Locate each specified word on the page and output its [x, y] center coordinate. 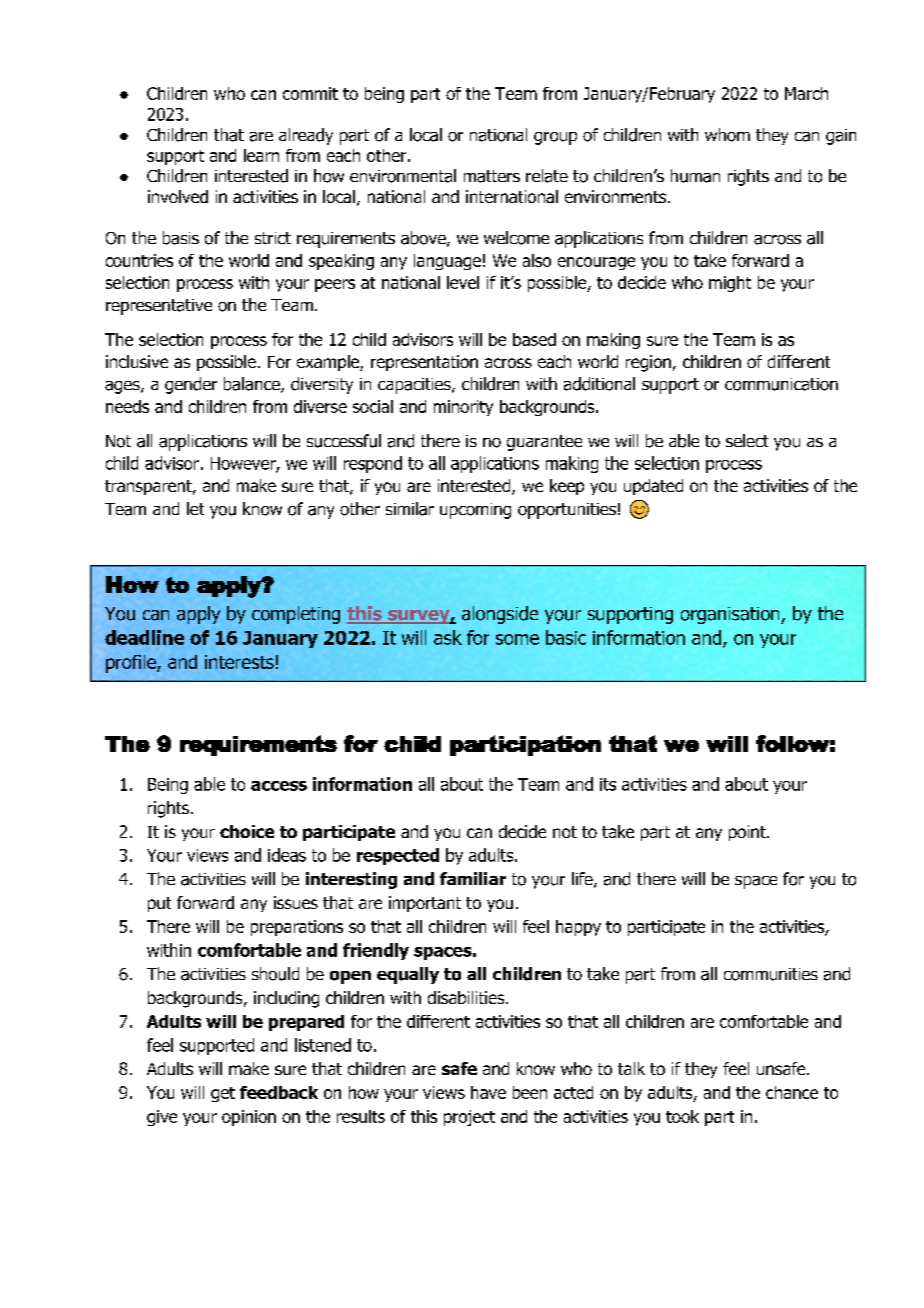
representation [424, 363]
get [223, 1094]
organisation [731, 615]
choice [247, 831]
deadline [144, 637]
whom [727, 135]
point [748, 833]
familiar [473, 878]
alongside [500, 615]
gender [191, 385]
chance [792, 1092]
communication [781, 384]
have [488, 1092]
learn [261, 155]
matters [492, 176]
